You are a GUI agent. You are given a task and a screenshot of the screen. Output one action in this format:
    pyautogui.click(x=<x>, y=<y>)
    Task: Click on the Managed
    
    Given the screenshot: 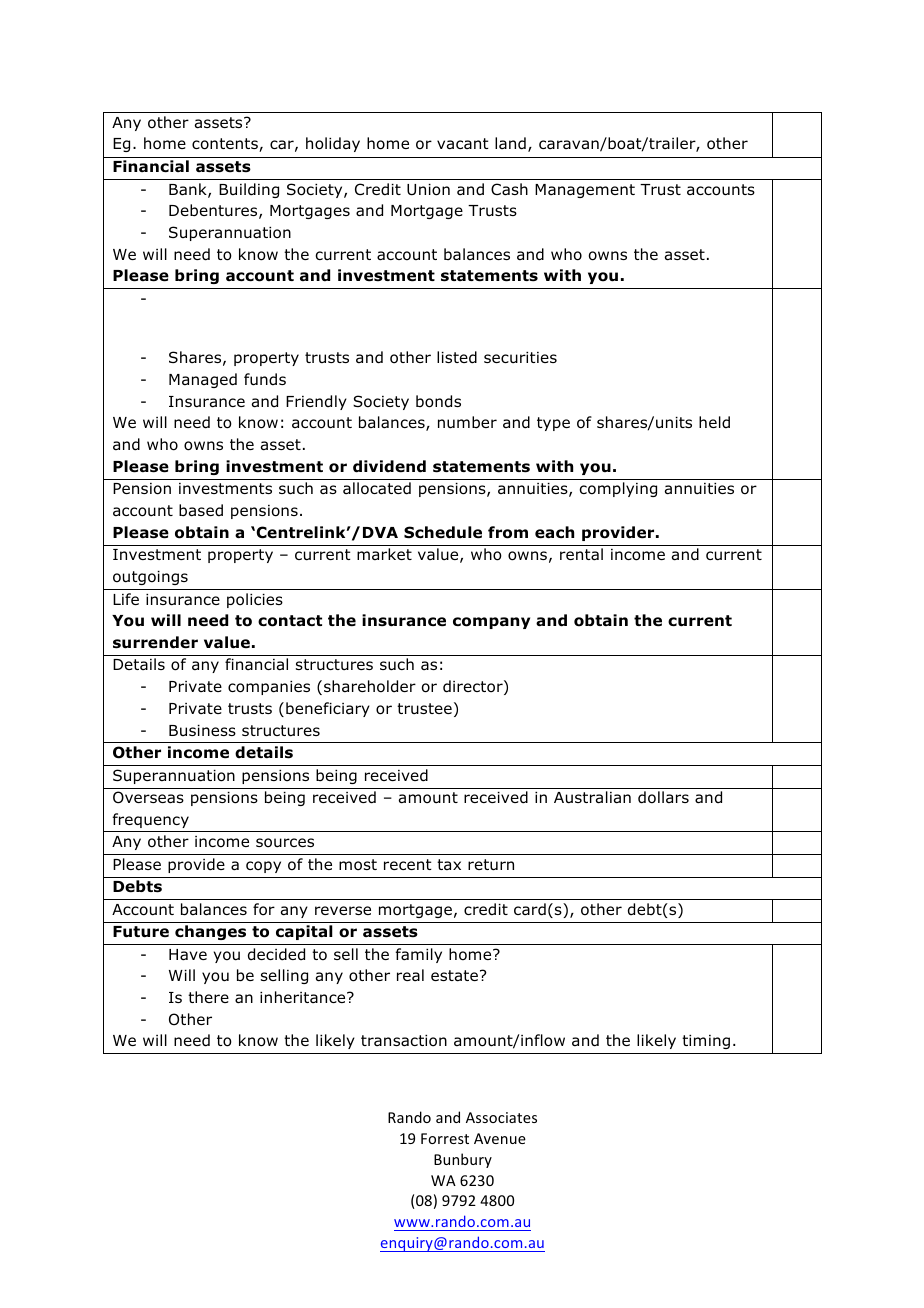 What is the action you would take?
    pyautogui.click(x=203, y=380)
